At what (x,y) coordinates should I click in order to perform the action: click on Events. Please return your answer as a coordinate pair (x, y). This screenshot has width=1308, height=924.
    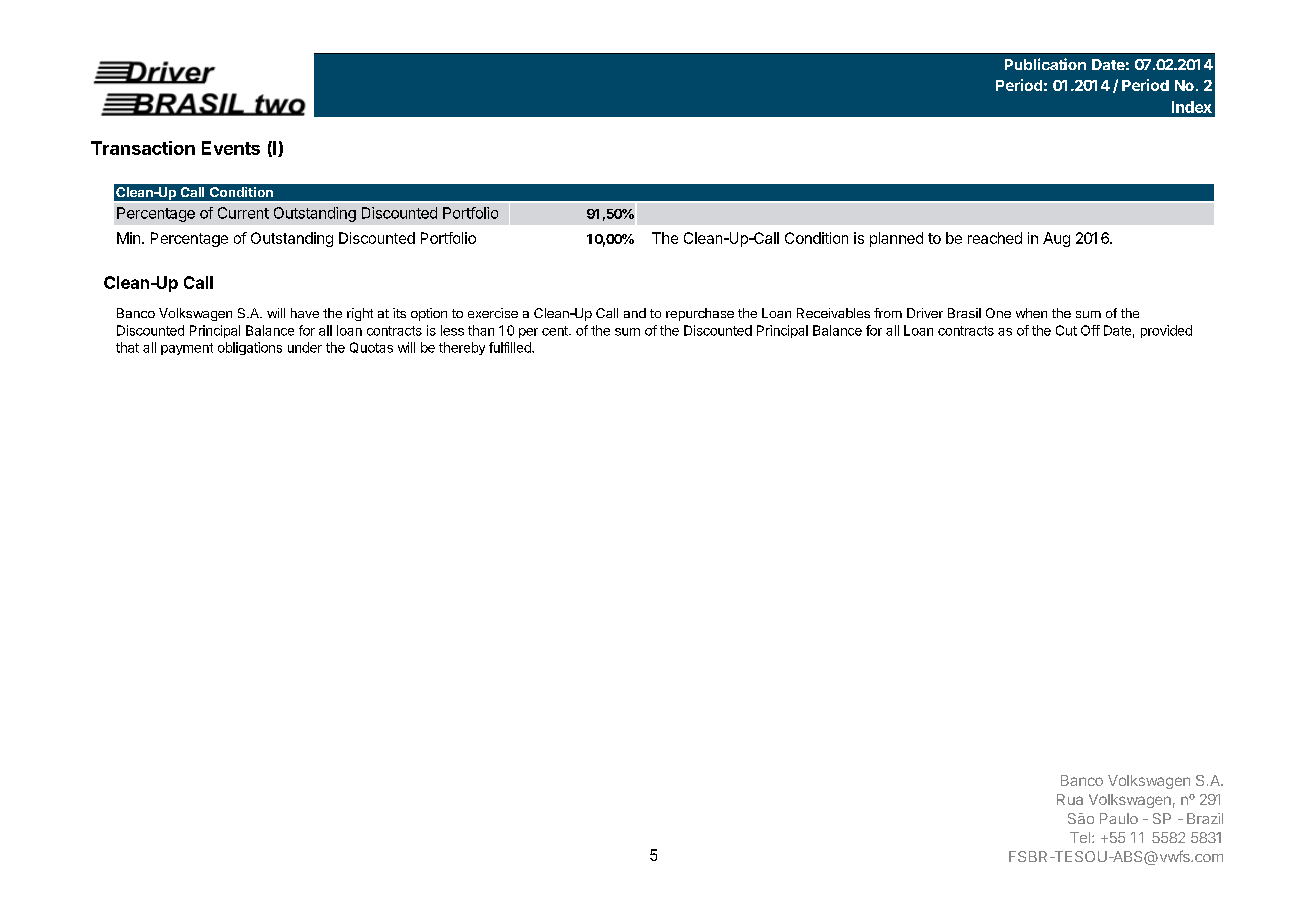
    Looking at the image, I should click on (231, 148).
